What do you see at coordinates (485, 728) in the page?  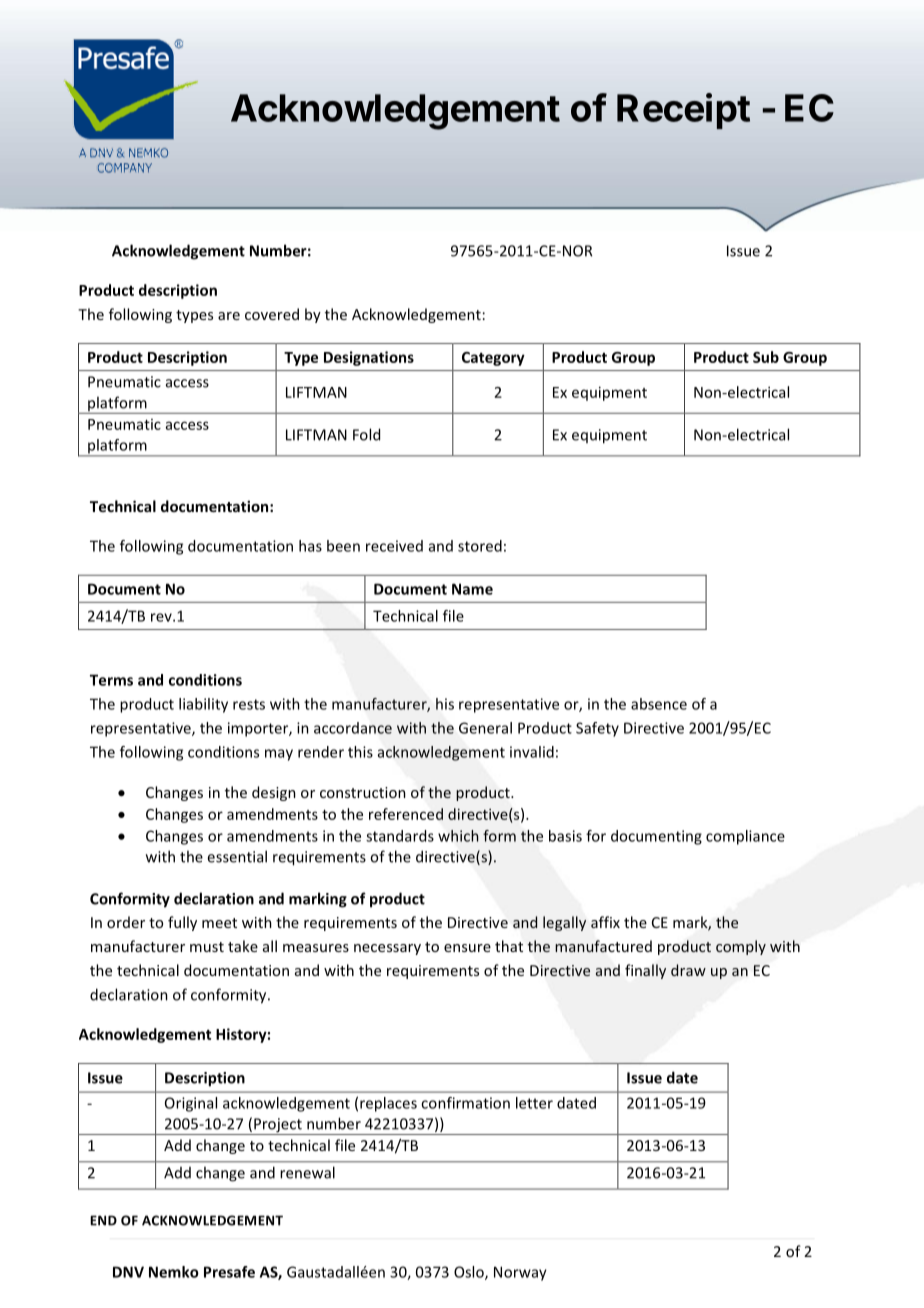 I see `General` at bounding box center [485, 728].
